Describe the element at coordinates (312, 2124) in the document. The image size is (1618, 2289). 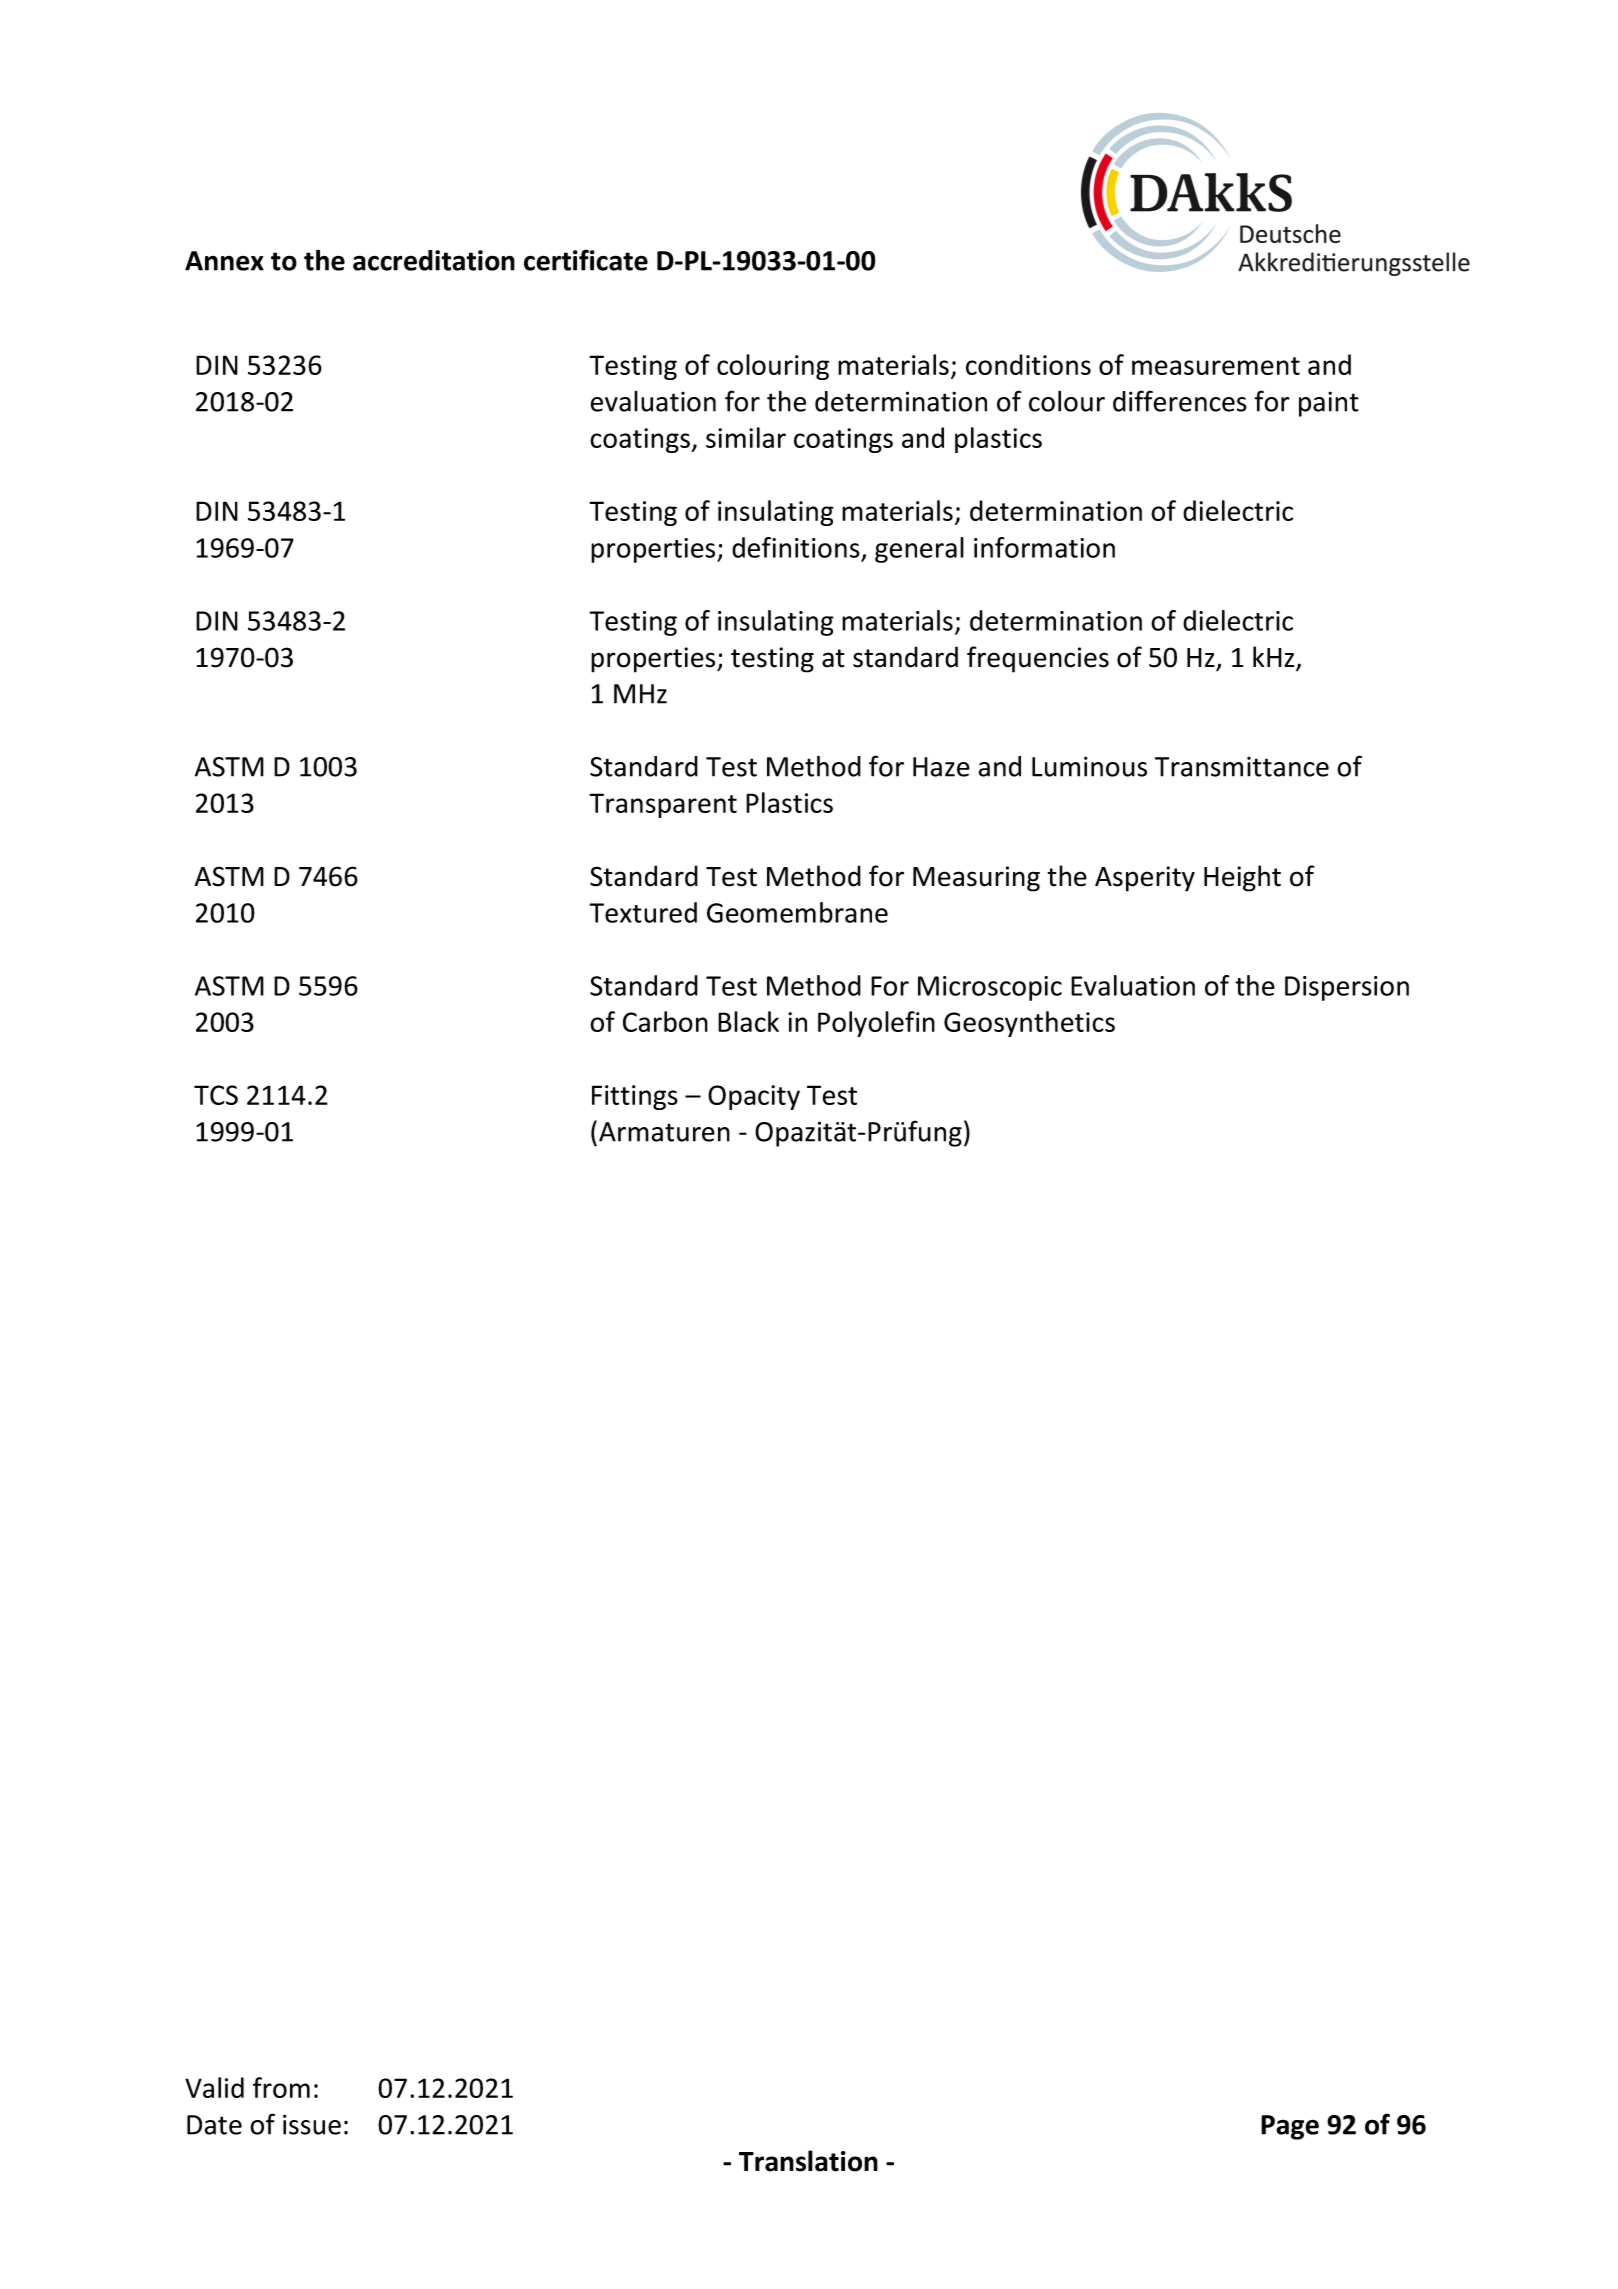
I see `issue` at that location.
